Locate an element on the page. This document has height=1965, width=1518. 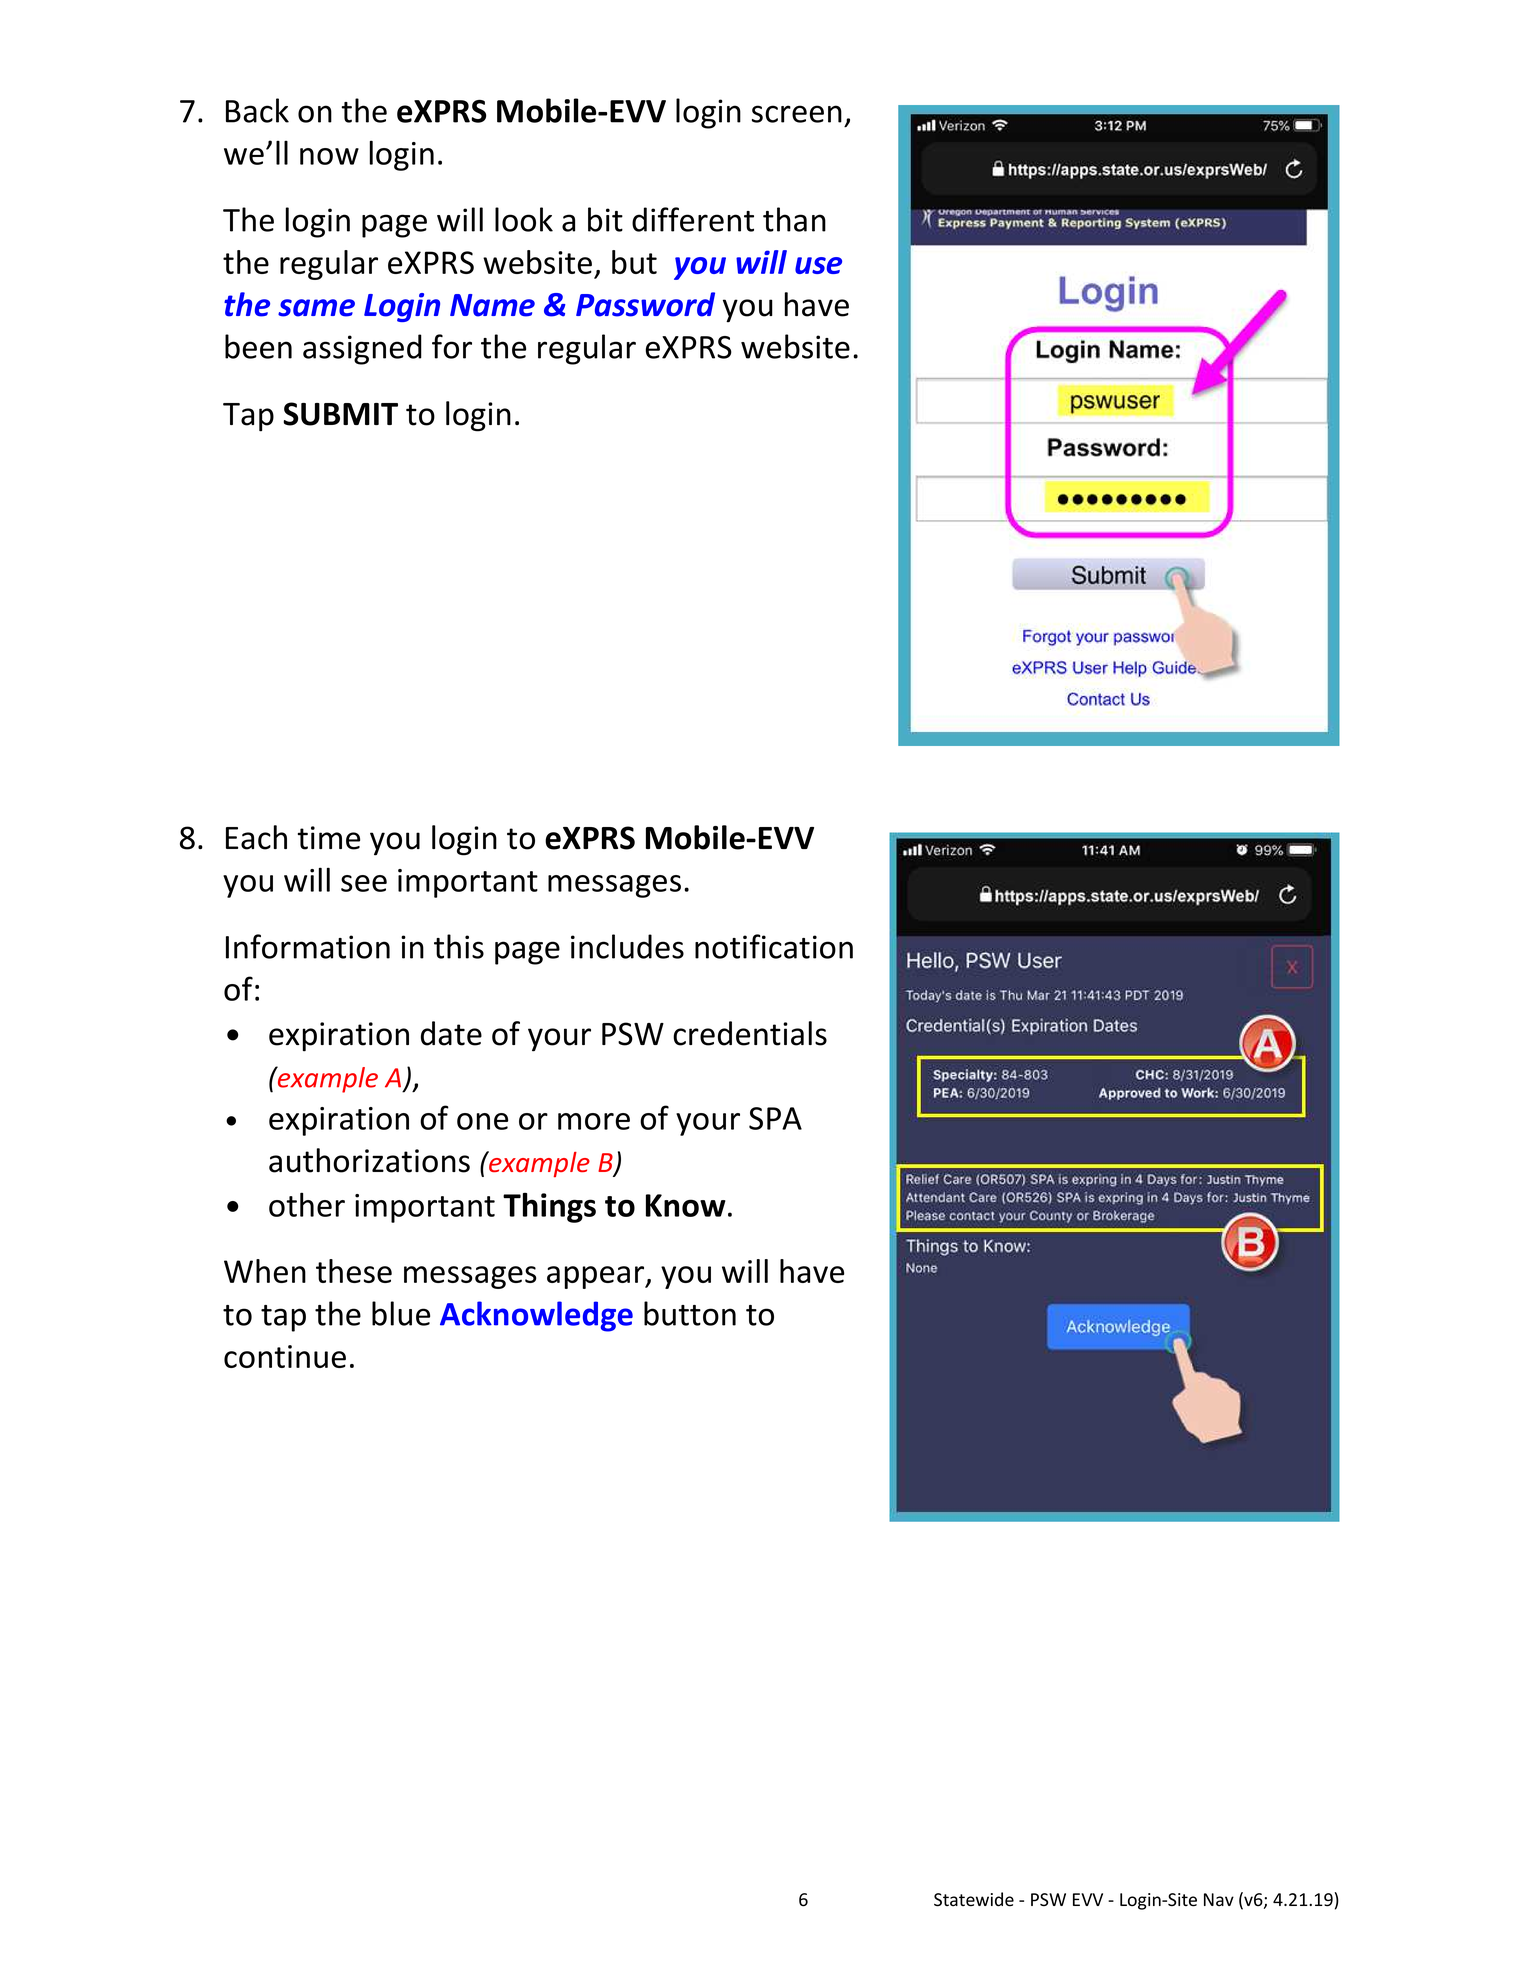
Nav is located at coordinates (1219, 1900).
